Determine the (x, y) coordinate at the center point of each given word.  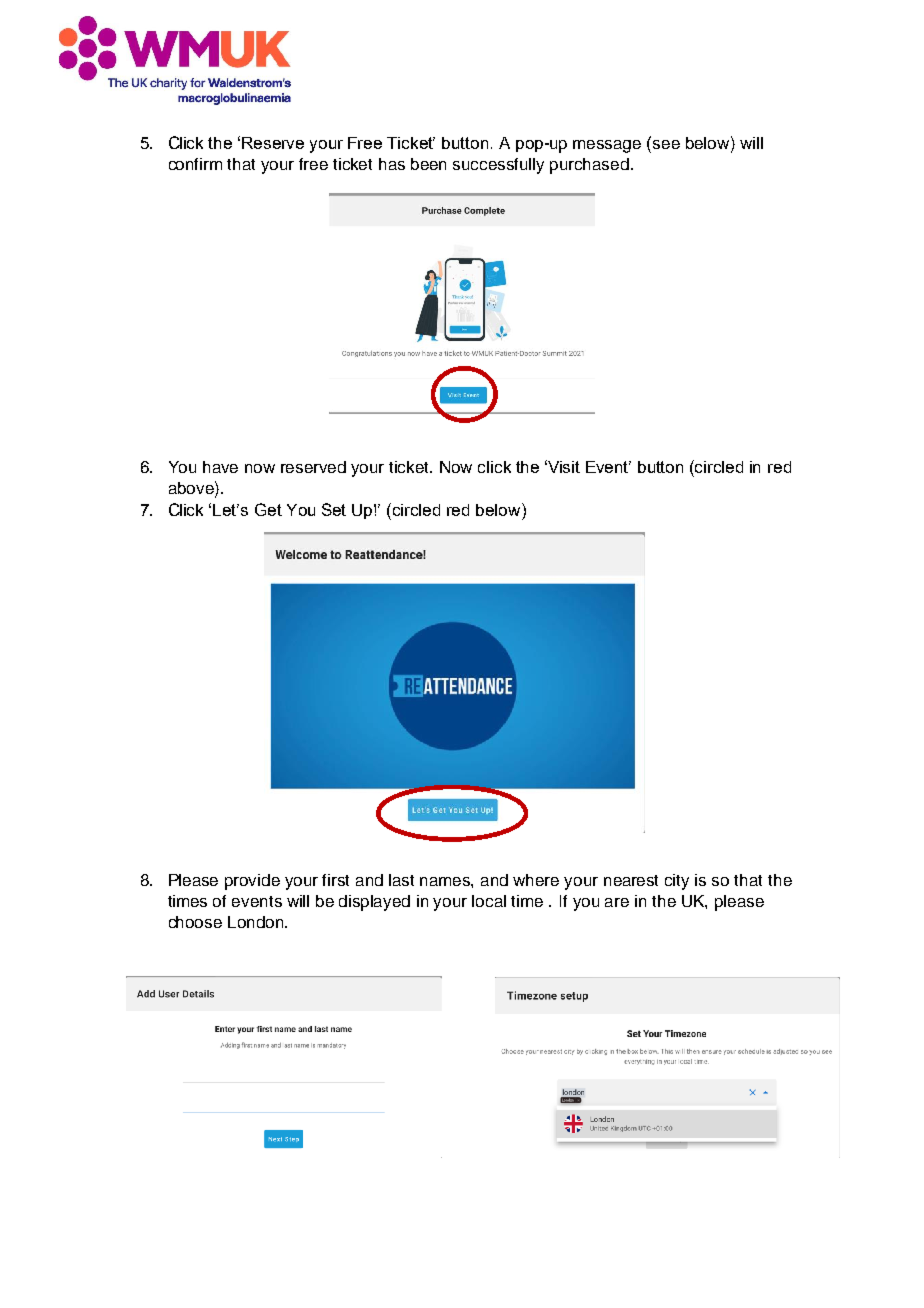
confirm (195, 164)
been (428, 164)
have (220, 467)
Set (334, 509)
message (607, 146)
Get (268, 509)
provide (252, 882)
